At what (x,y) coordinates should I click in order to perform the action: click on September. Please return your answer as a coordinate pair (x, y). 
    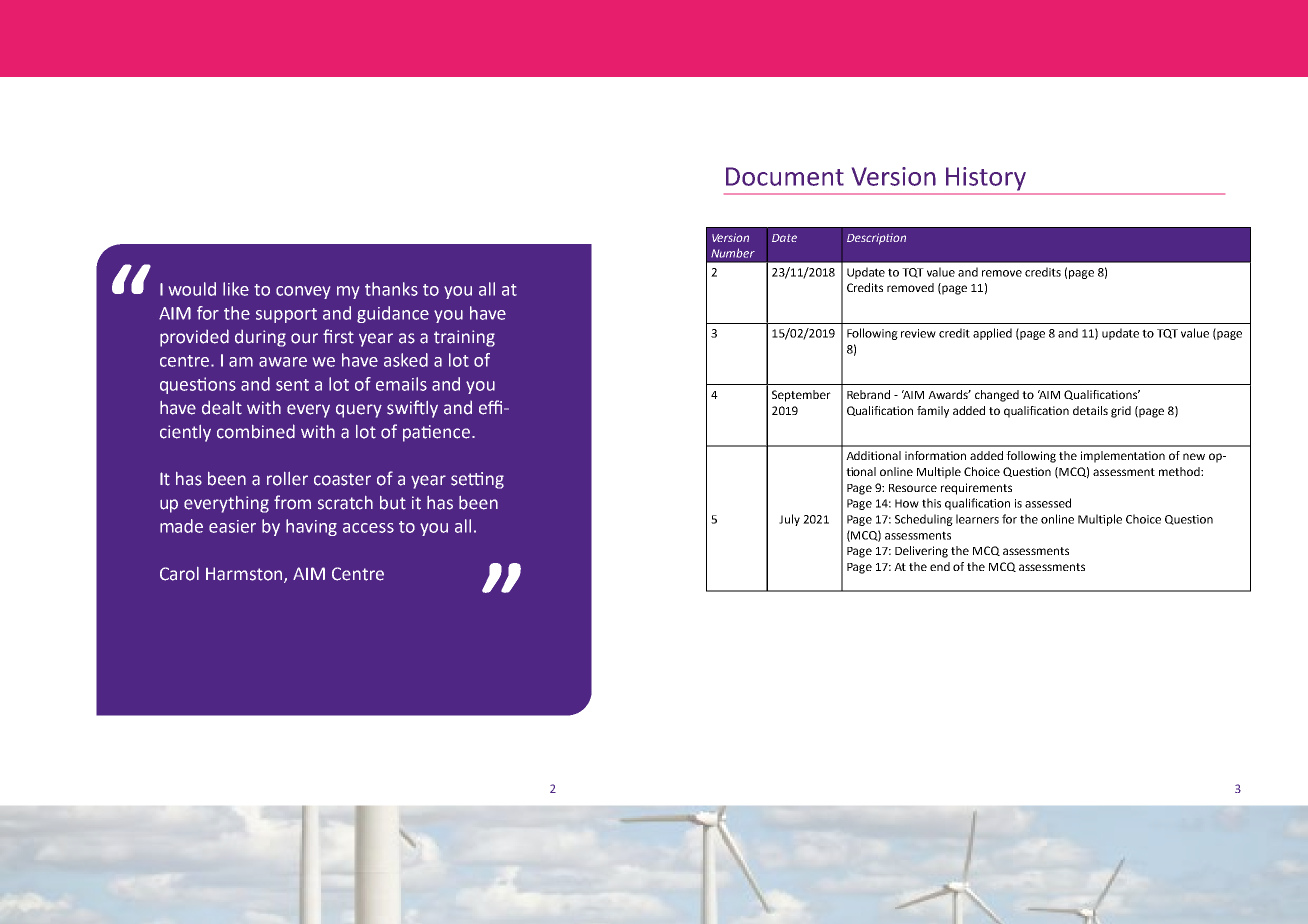
    Looking at the image, I should click on (801, 396).
